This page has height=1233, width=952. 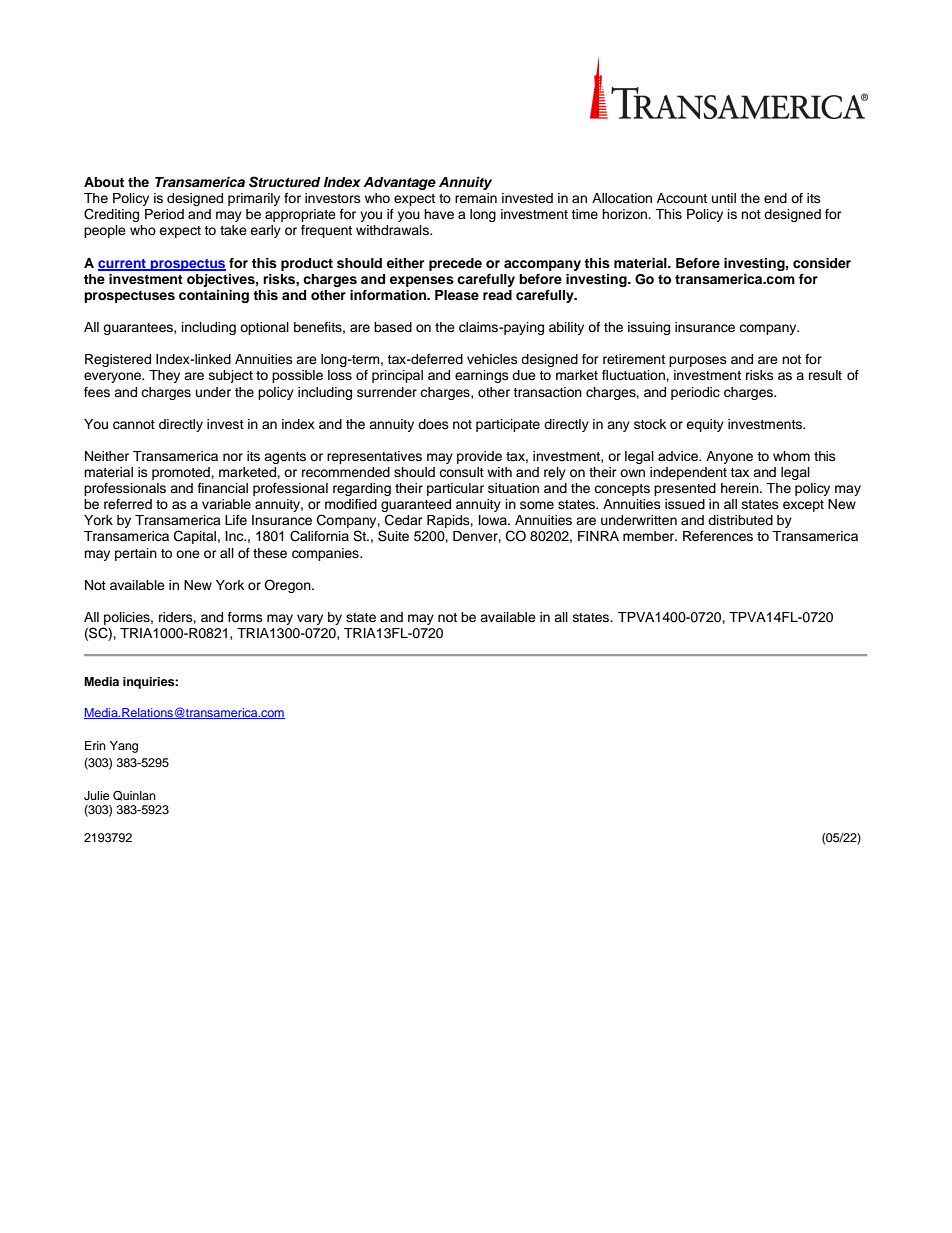 What do you see at coordinates (254, 199) in the page?
I see `primarily` at bounding box center [254, 199].
